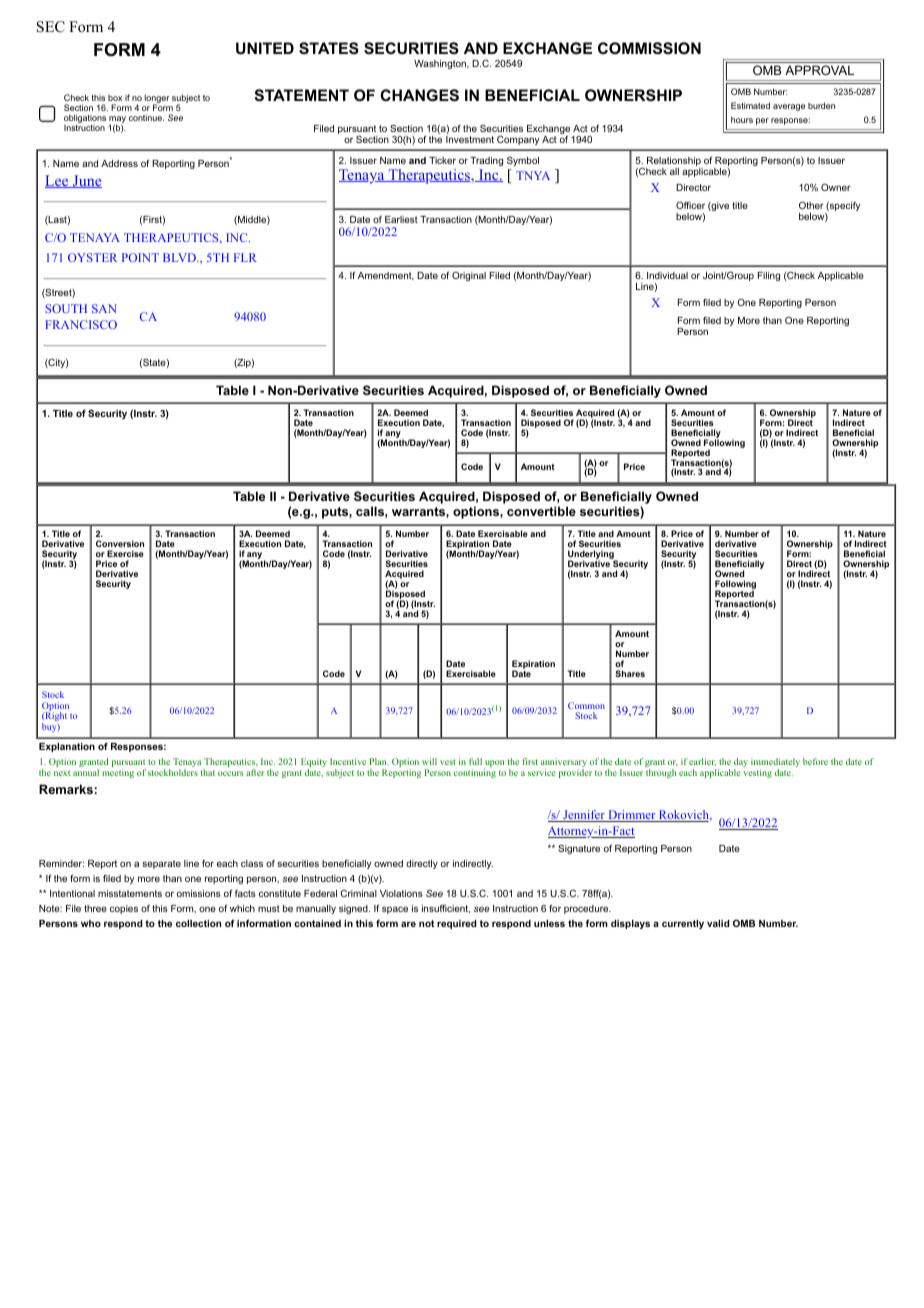 The width and height of the page is (924, 1308). Describe the element at coordinates (115, 98) in the page. I see `box` at that location.
